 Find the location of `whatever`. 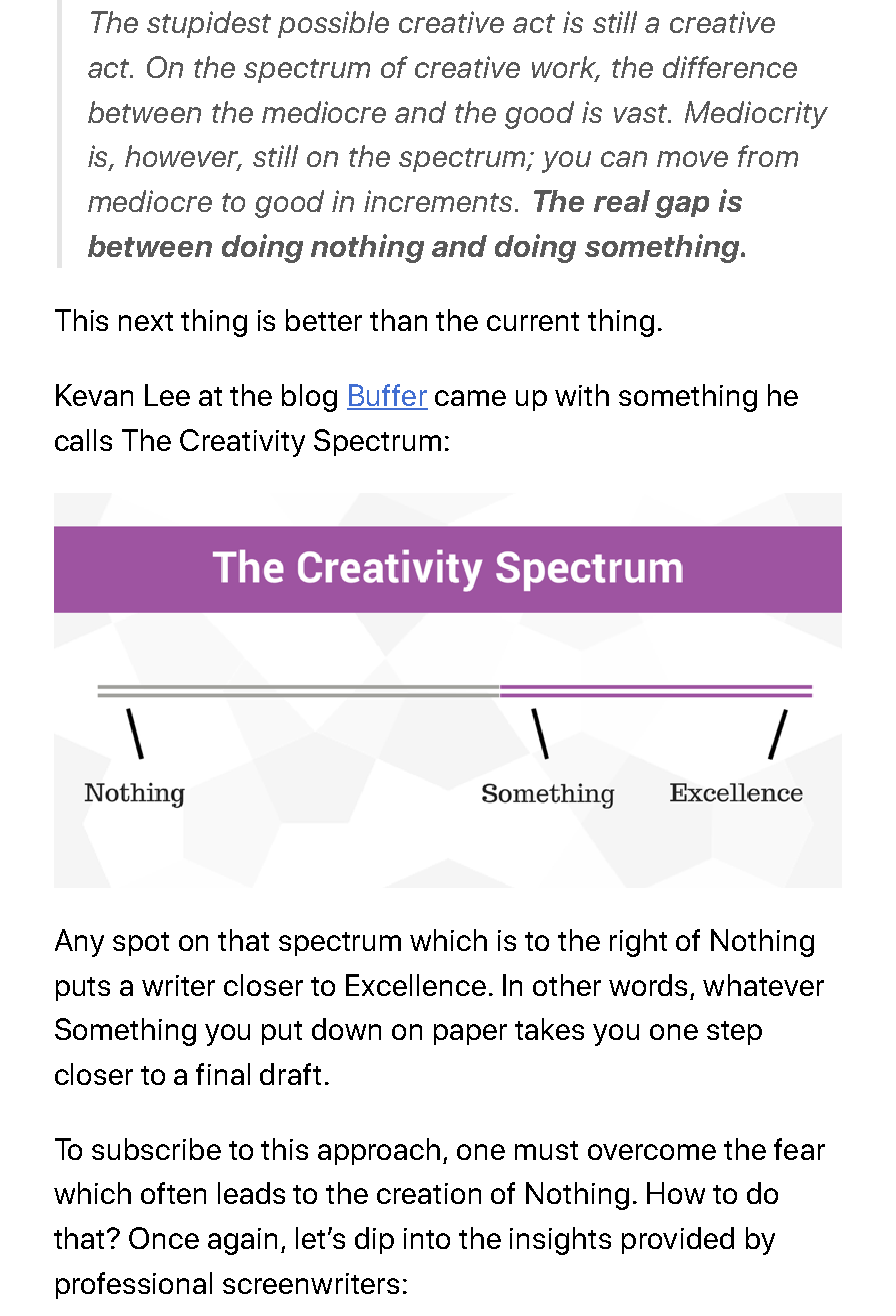

whatever is located at coordinates (763, 985).
